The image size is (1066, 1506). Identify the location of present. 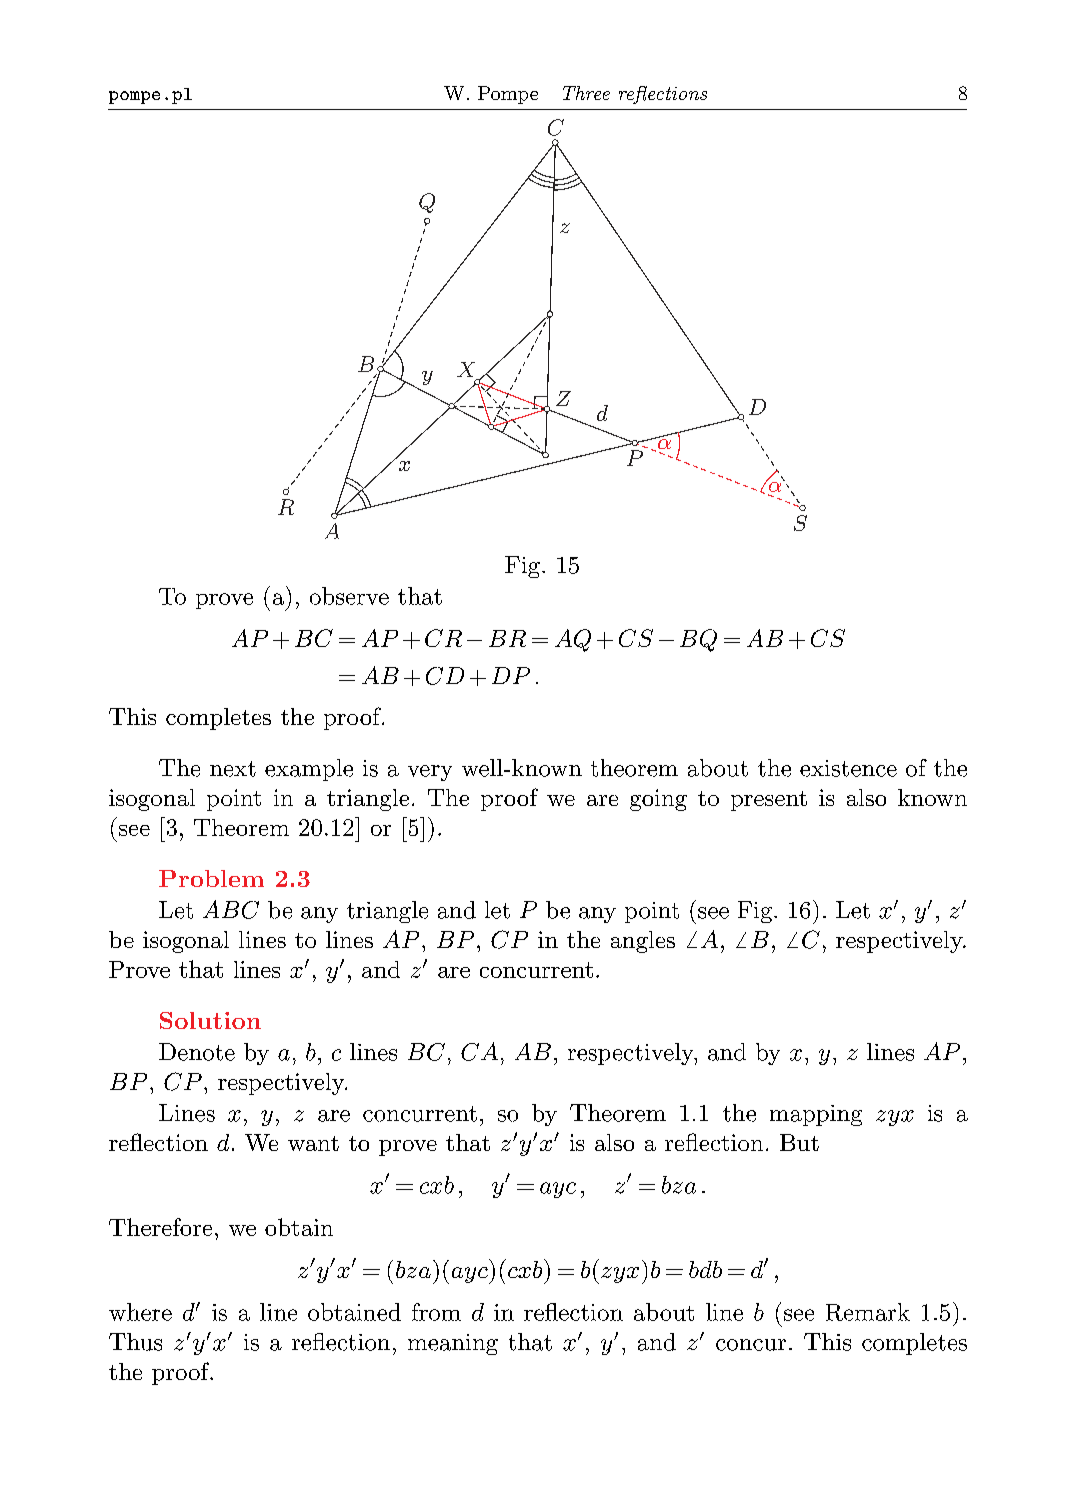
(769, 801).
